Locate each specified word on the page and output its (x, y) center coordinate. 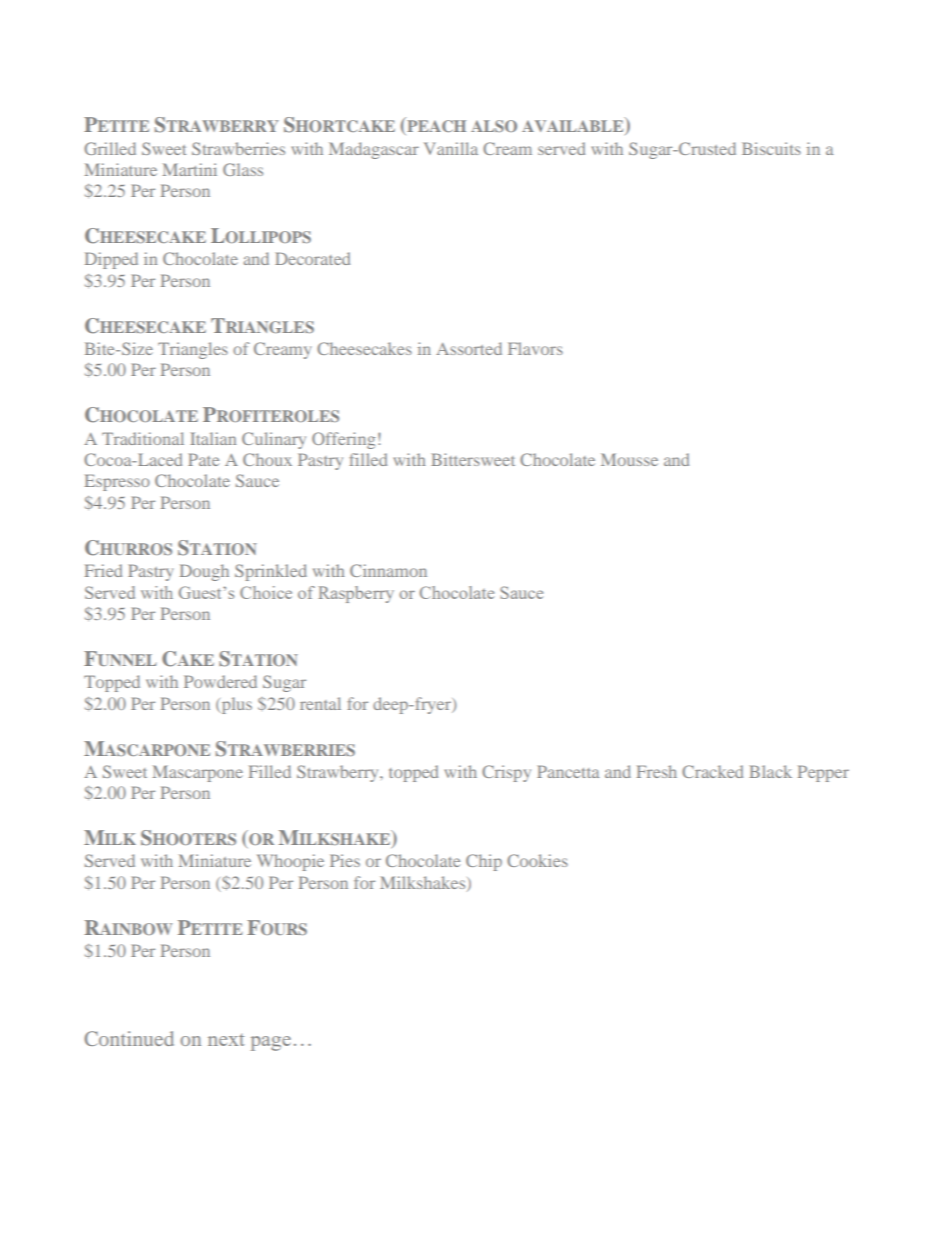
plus (235, 705)
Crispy (506, 773)
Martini (190, 169)
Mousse (629, 459)
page (271, 1043)
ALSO (494, 126)
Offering (343, 440)
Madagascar (374, 150)
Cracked (712, 771)
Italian (213, 438)
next (226, 1040)
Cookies (537, 860)
